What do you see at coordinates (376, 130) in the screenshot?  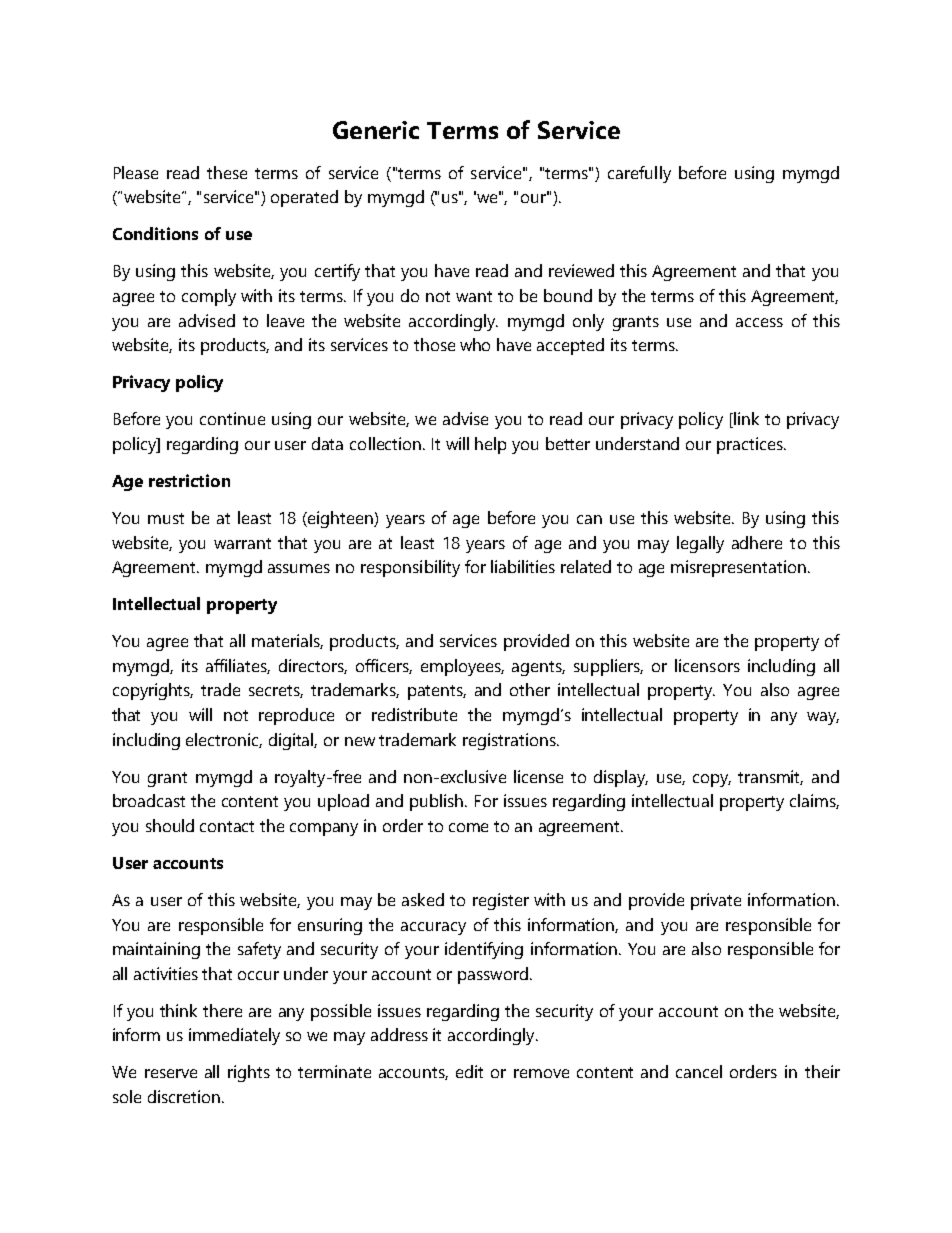 I see `Generic` at bounding box center [376, 130].
